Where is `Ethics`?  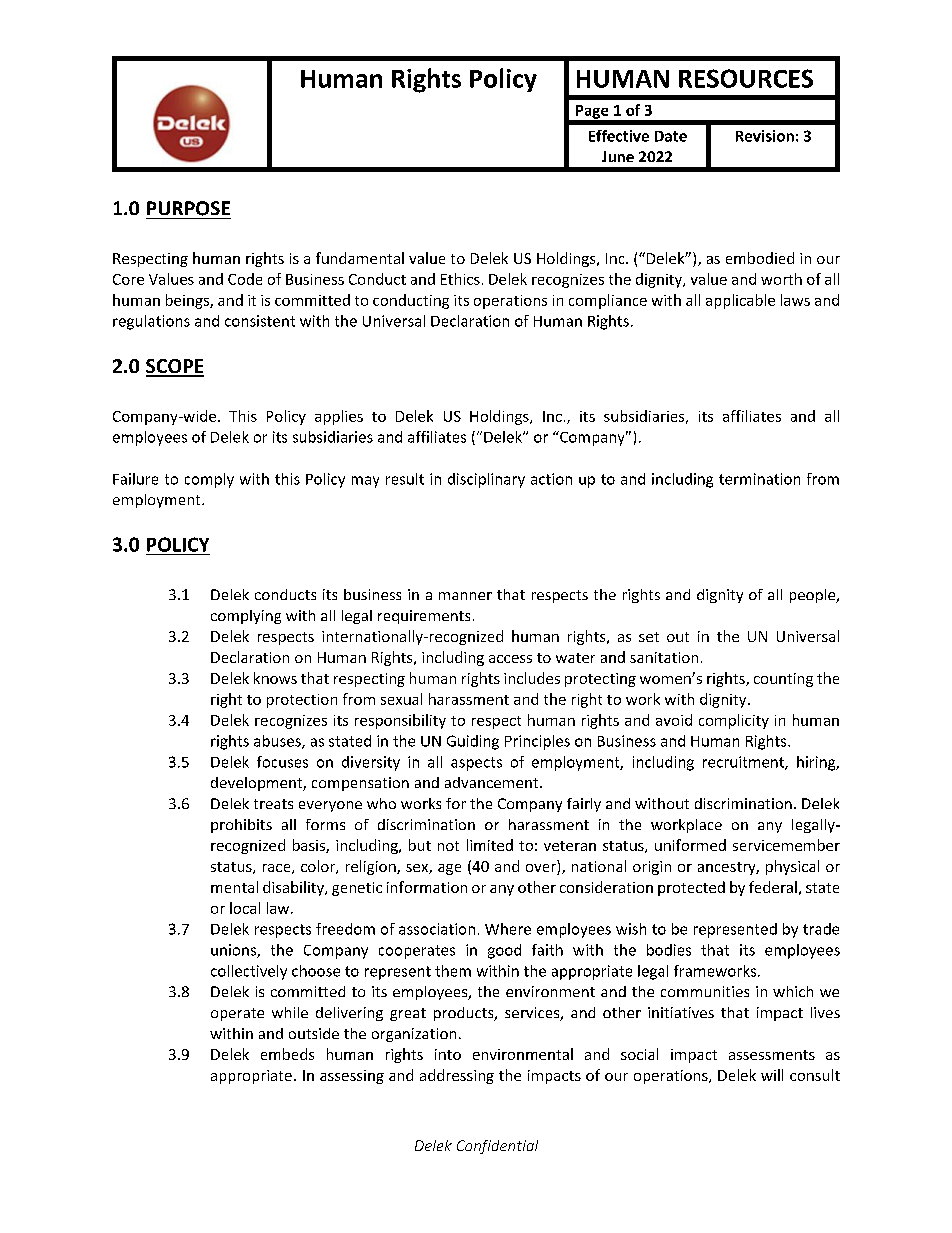 Ethics is located at coordinates (460, 279).
